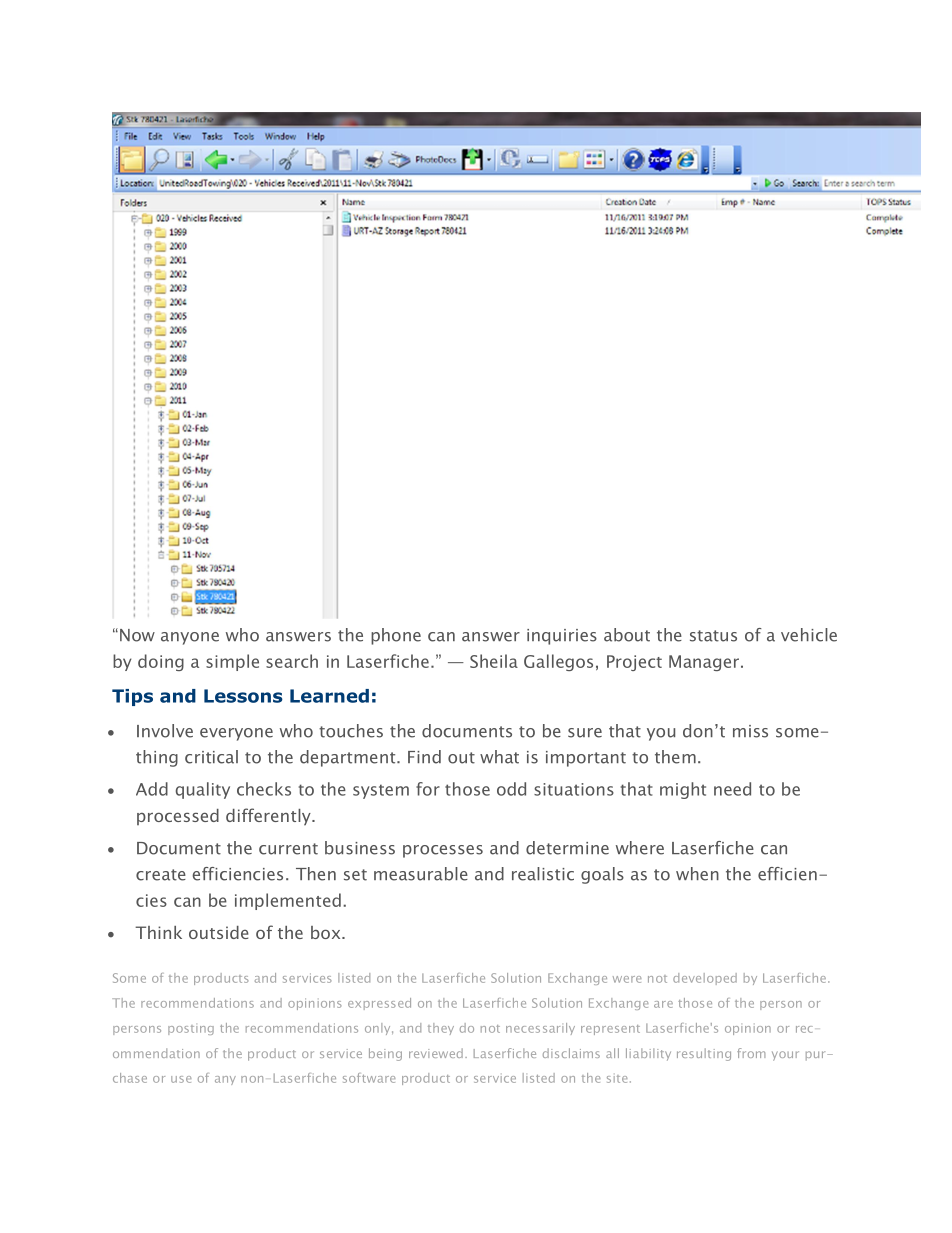 Image resolution: width=952 pixels, height=1233 pixels. What do you see at coordinates (713, 636) in the document?
I see `status` at bounding box center [713, 636].
